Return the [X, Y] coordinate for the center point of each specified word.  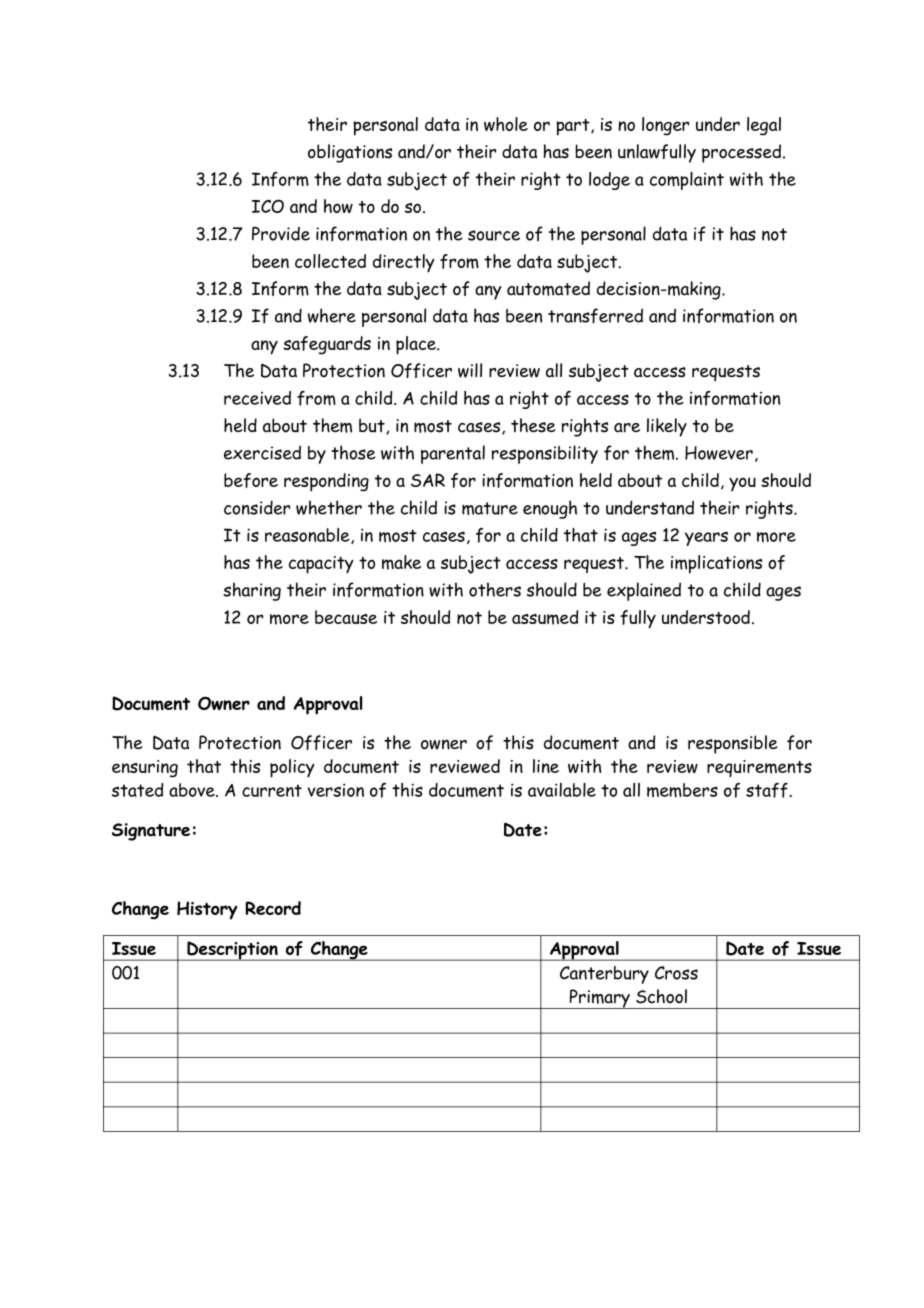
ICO [268, 206]
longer [665, 126]
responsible [732, 744]
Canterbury [604, 975]
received [257, 398]
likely [667, 427]
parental [453, 454]
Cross [676, 973]
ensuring [145, 769]
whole [506, 124]
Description [232, 951]
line [546, 766]
